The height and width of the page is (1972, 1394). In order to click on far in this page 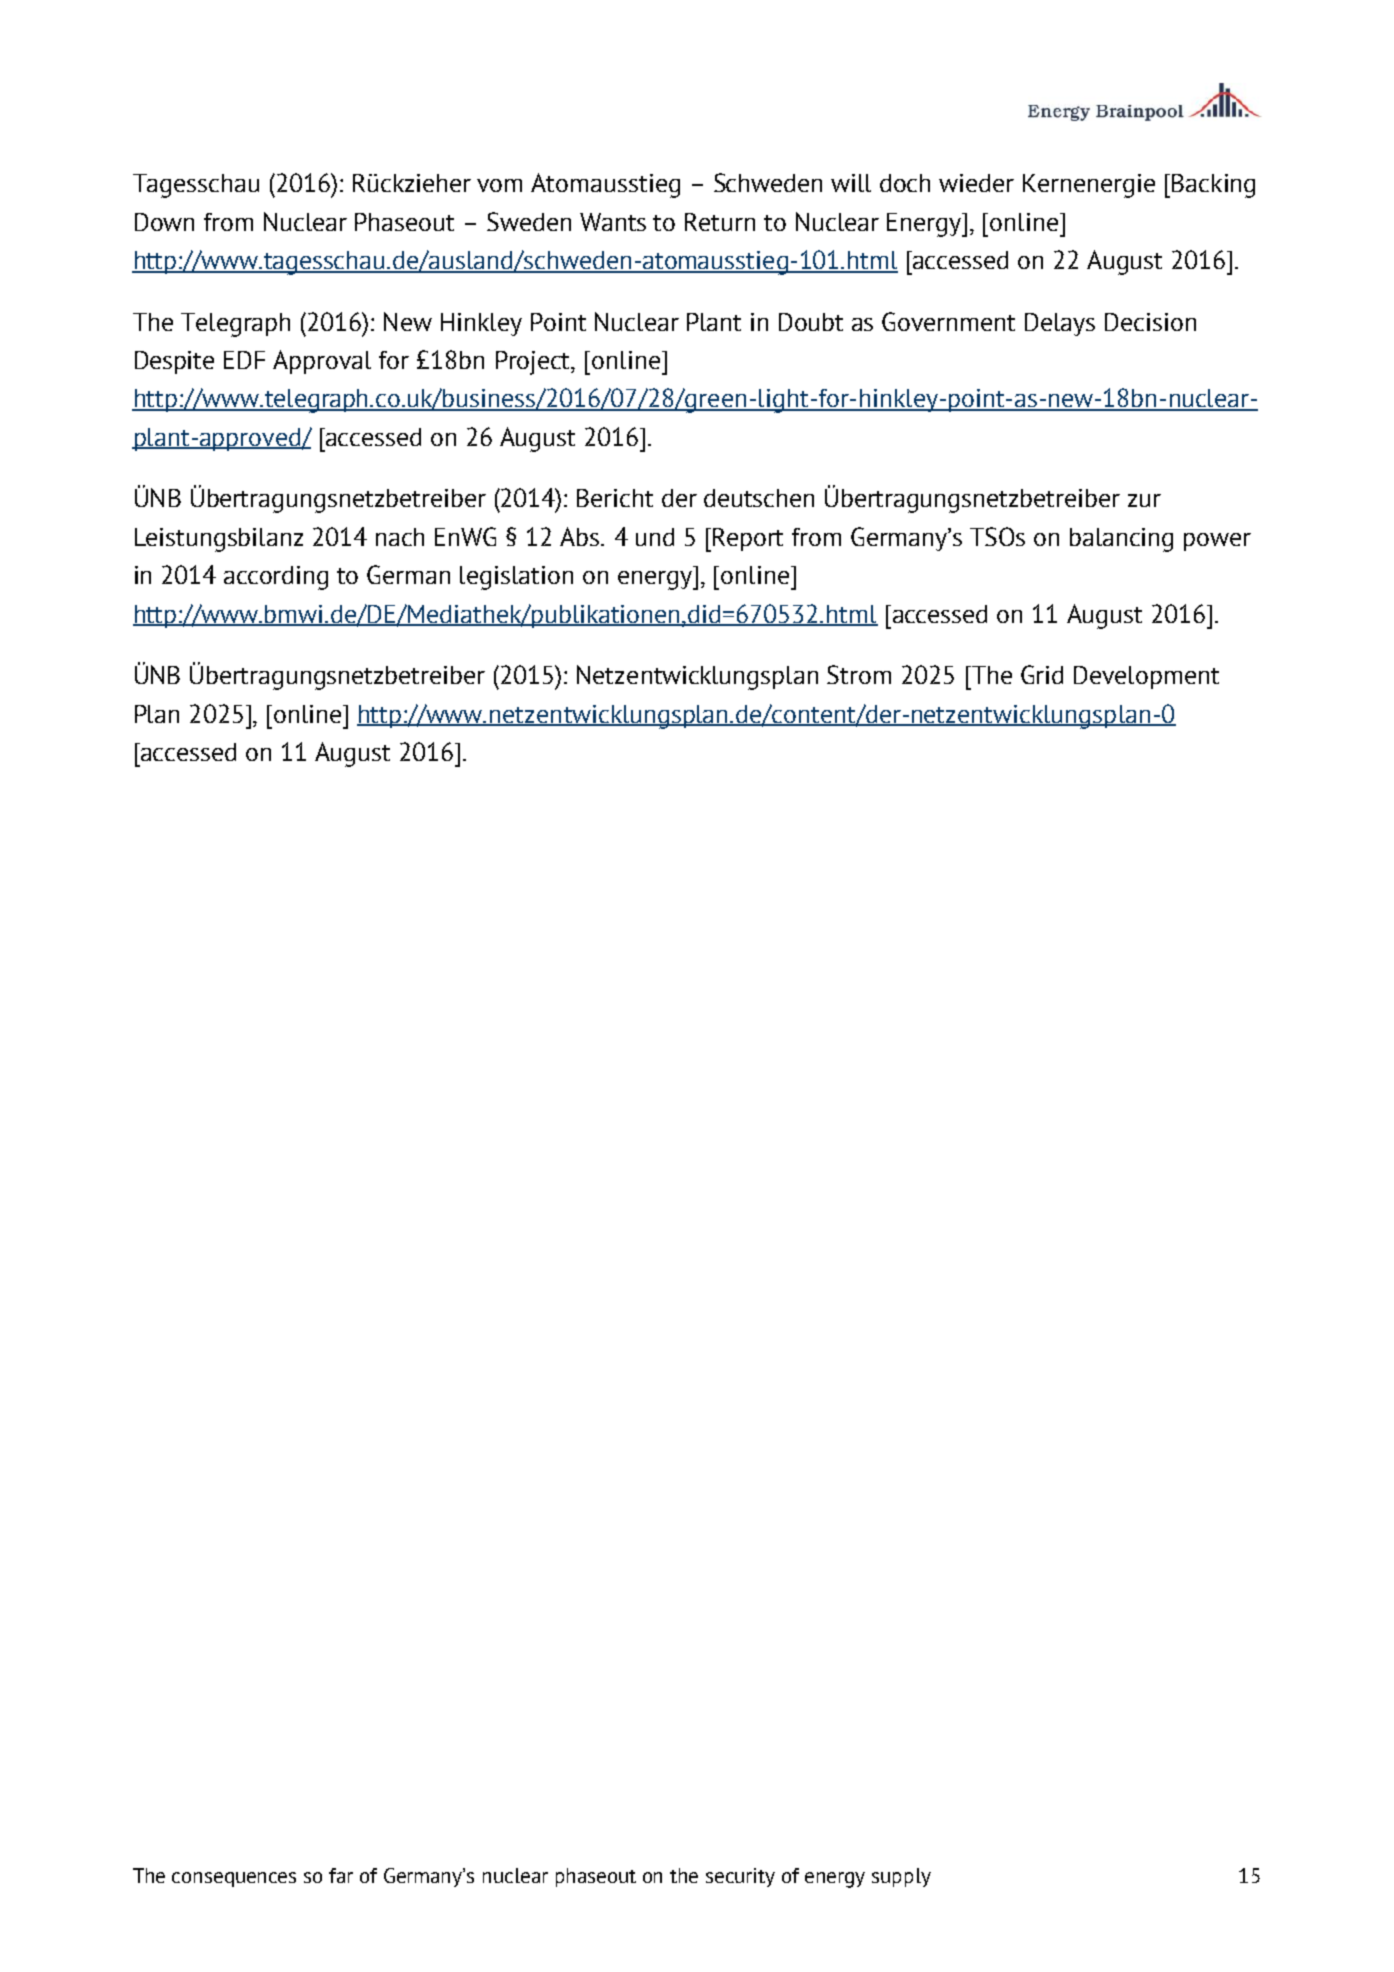, I will do `click(341, 1875)`.
